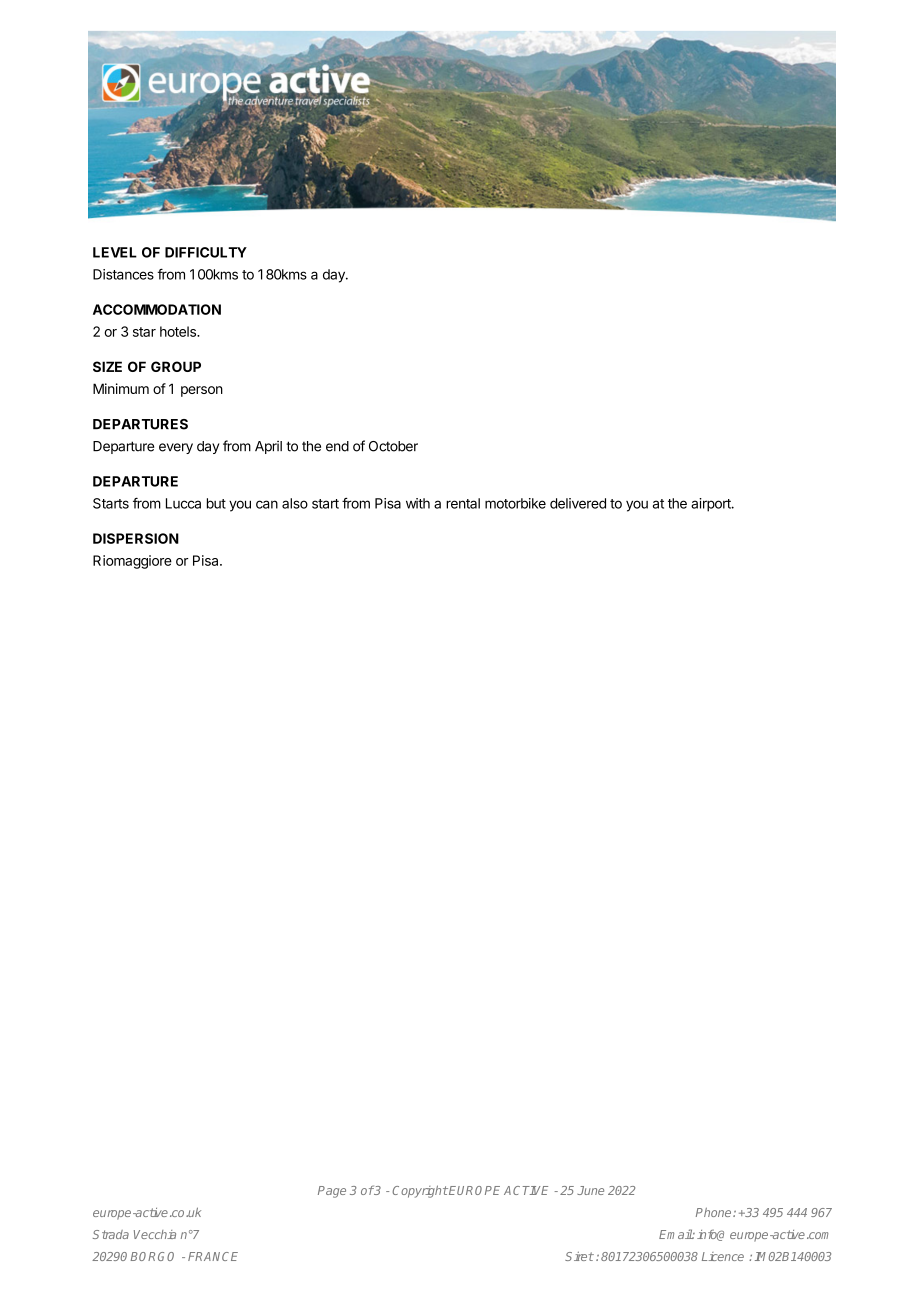 This document has width=924, height=1308. I want to click on motorbike, so click(515, 503).
